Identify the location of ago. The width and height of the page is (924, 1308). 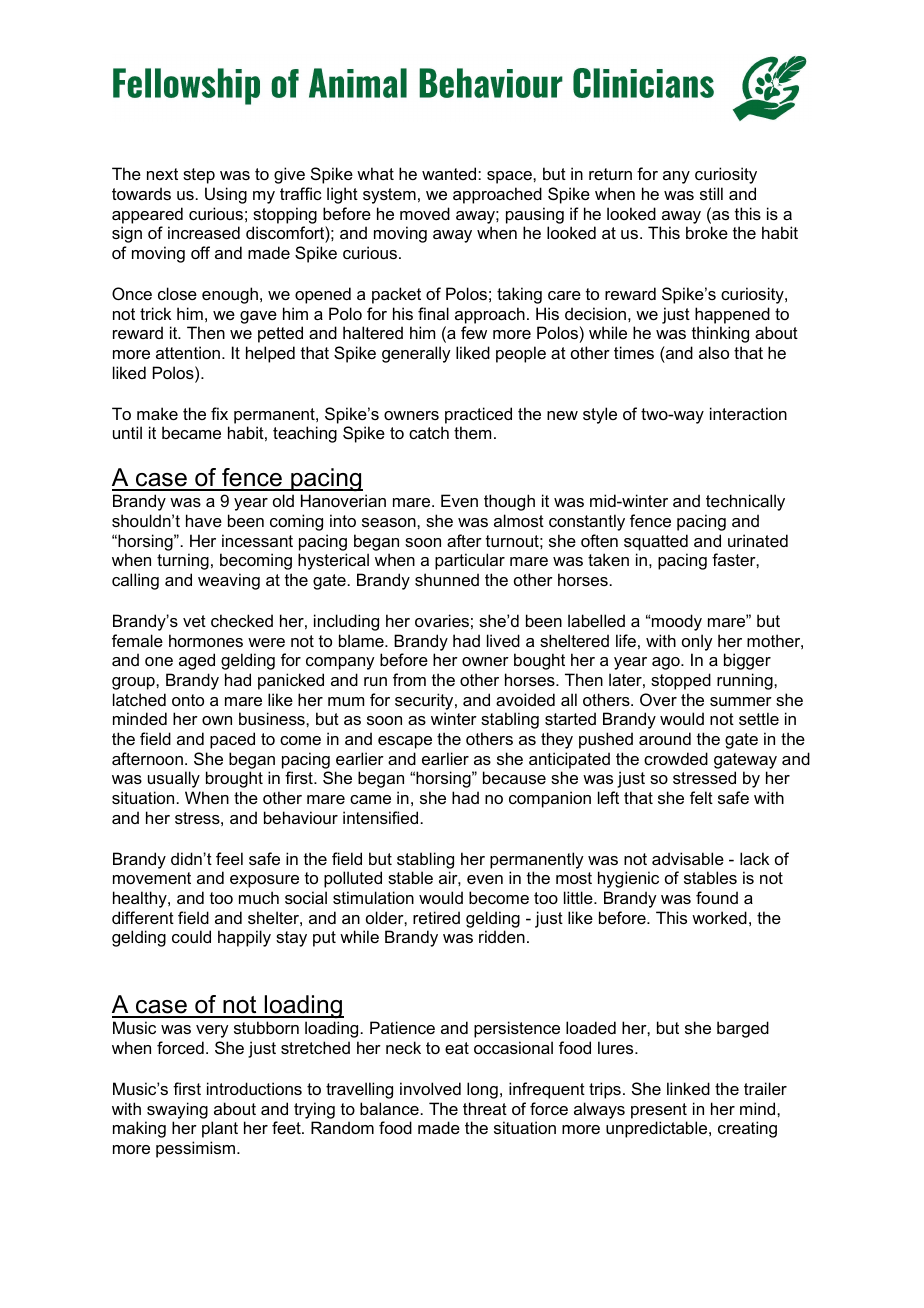
(667, 663).
